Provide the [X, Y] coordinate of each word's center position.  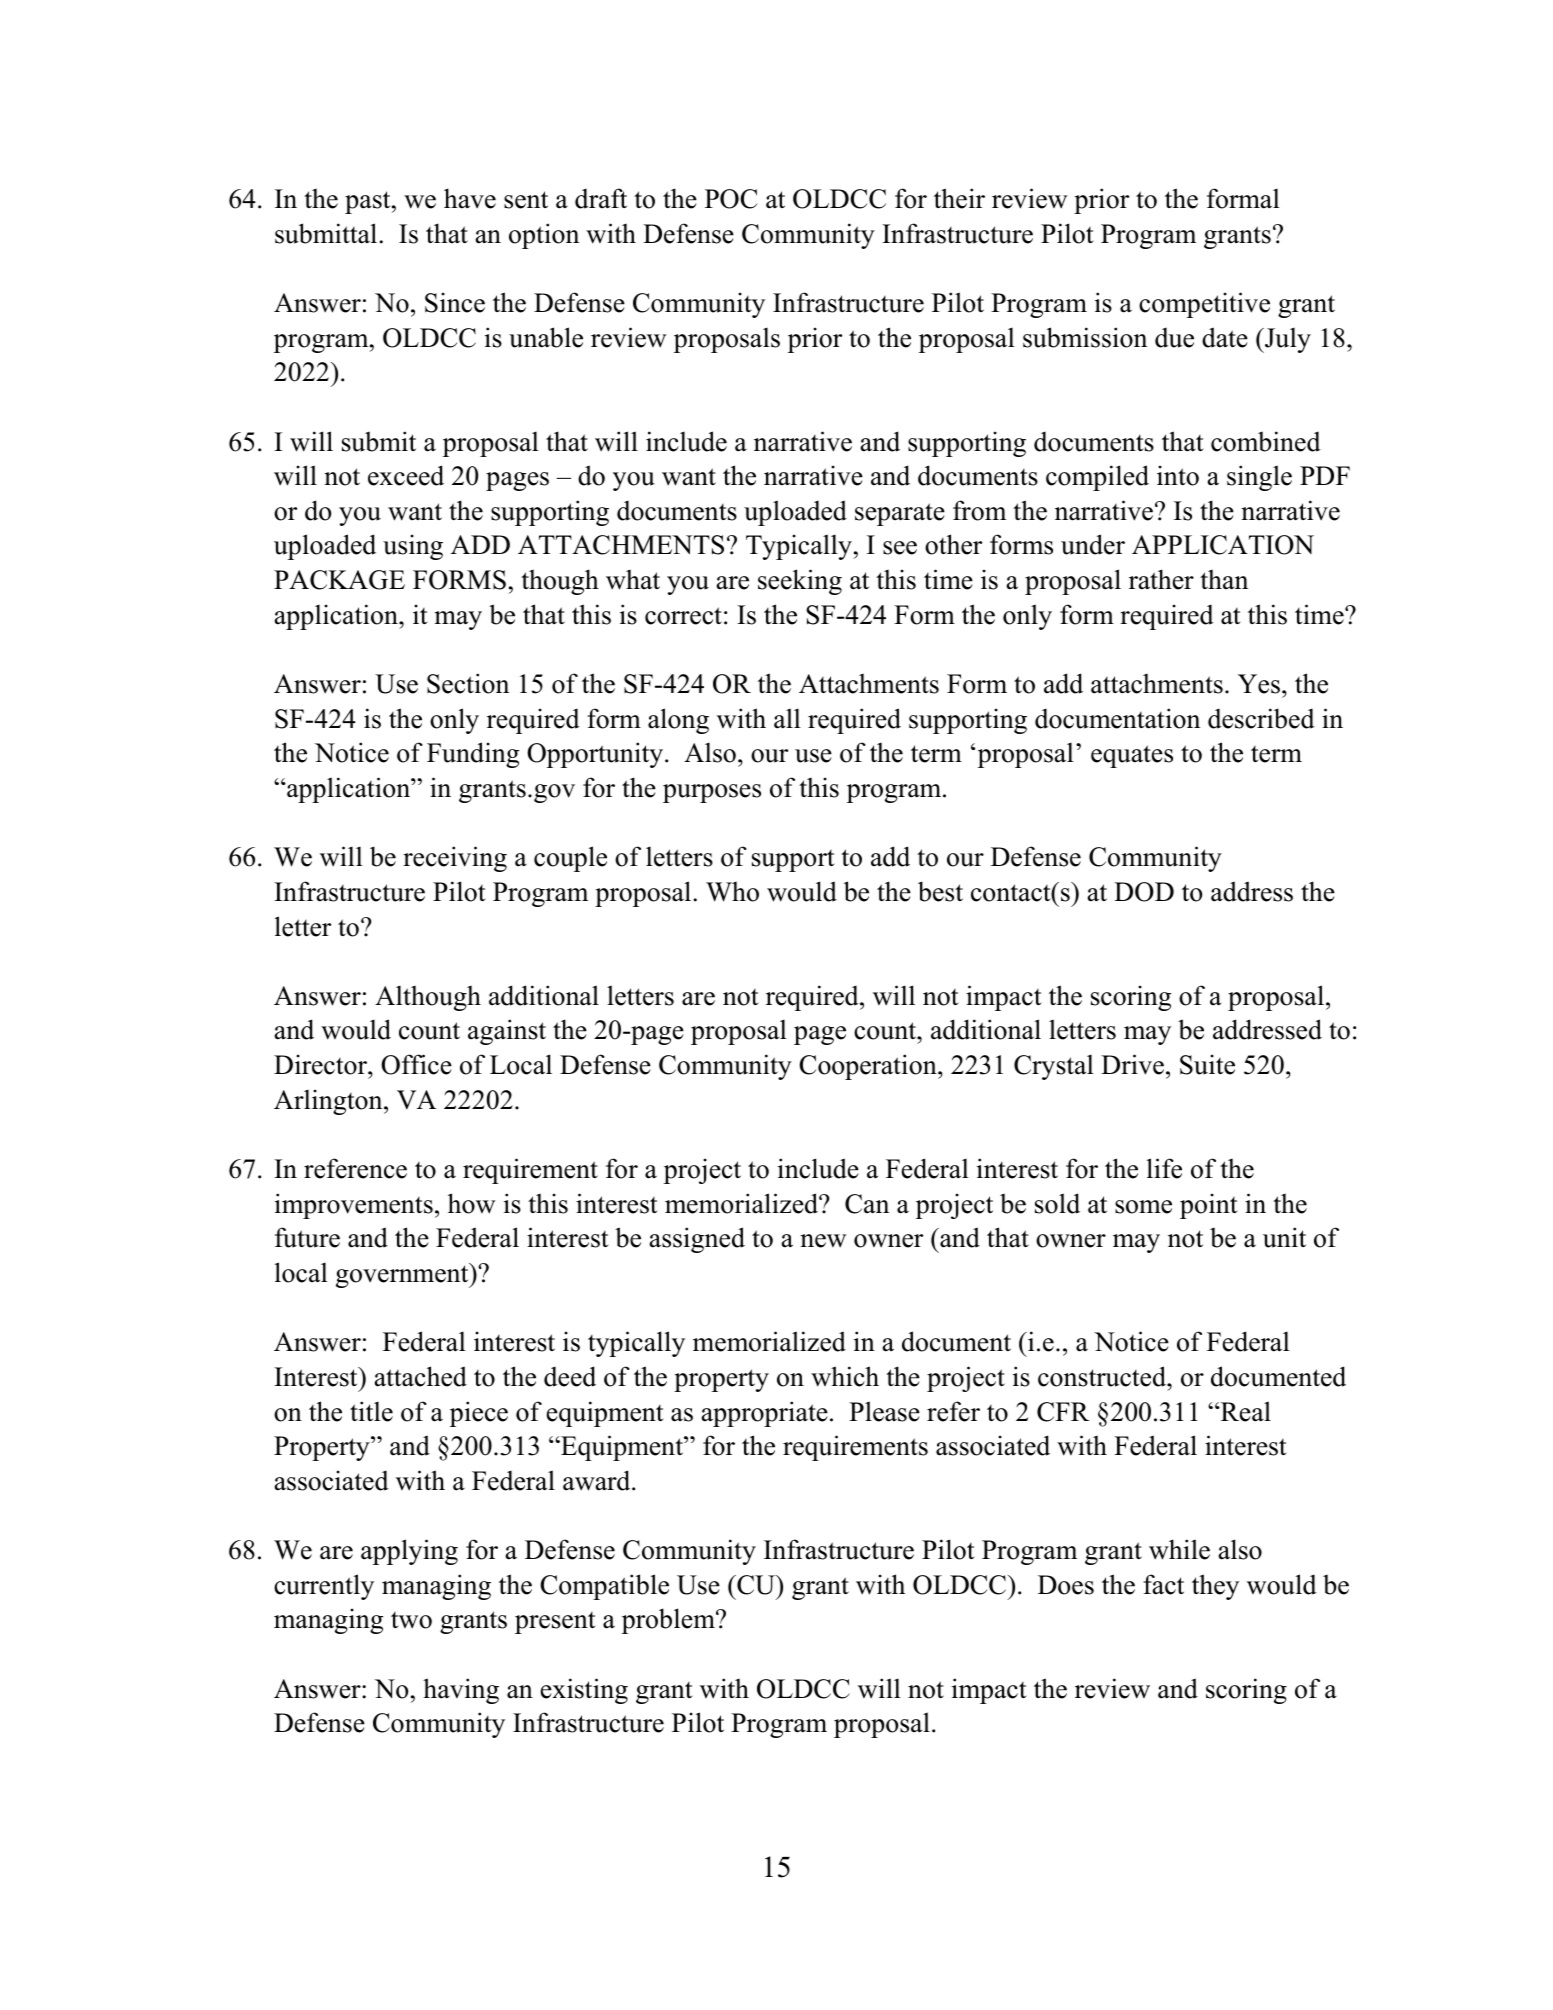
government [403, 1275]
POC [731, 199]
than [1224, 580]
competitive [1204, 305]
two [411, 1620]
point [1209, 1206]
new [823, 1241]
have [470, 198]
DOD [1144, 892]
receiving [455, 859]
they [1215, 1587]
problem [669, 1621]
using [413, 547]
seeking [800, 582]
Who [732, 892]
